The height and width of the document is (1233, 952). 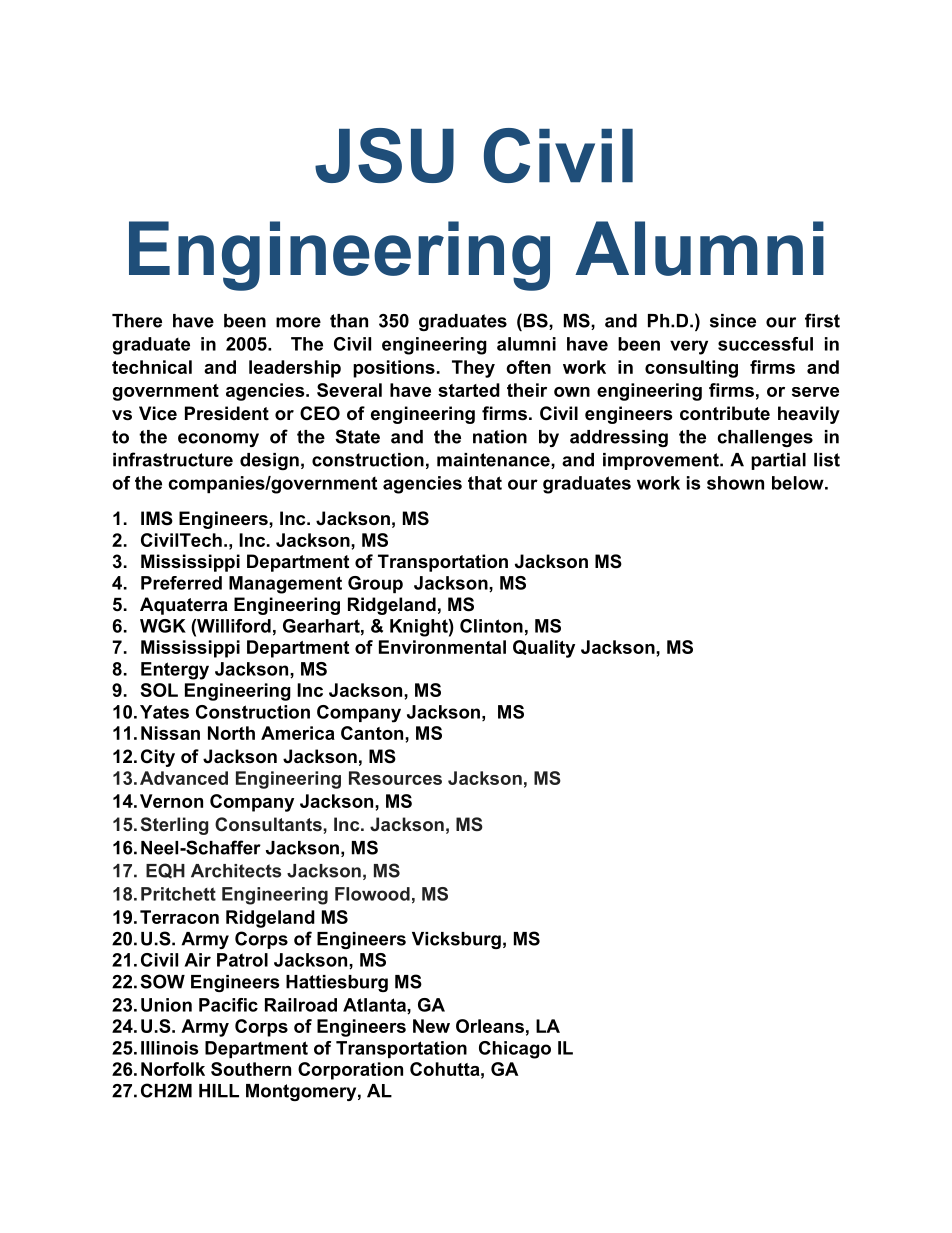 I want to click on technical, so click(x=152, y=367).
